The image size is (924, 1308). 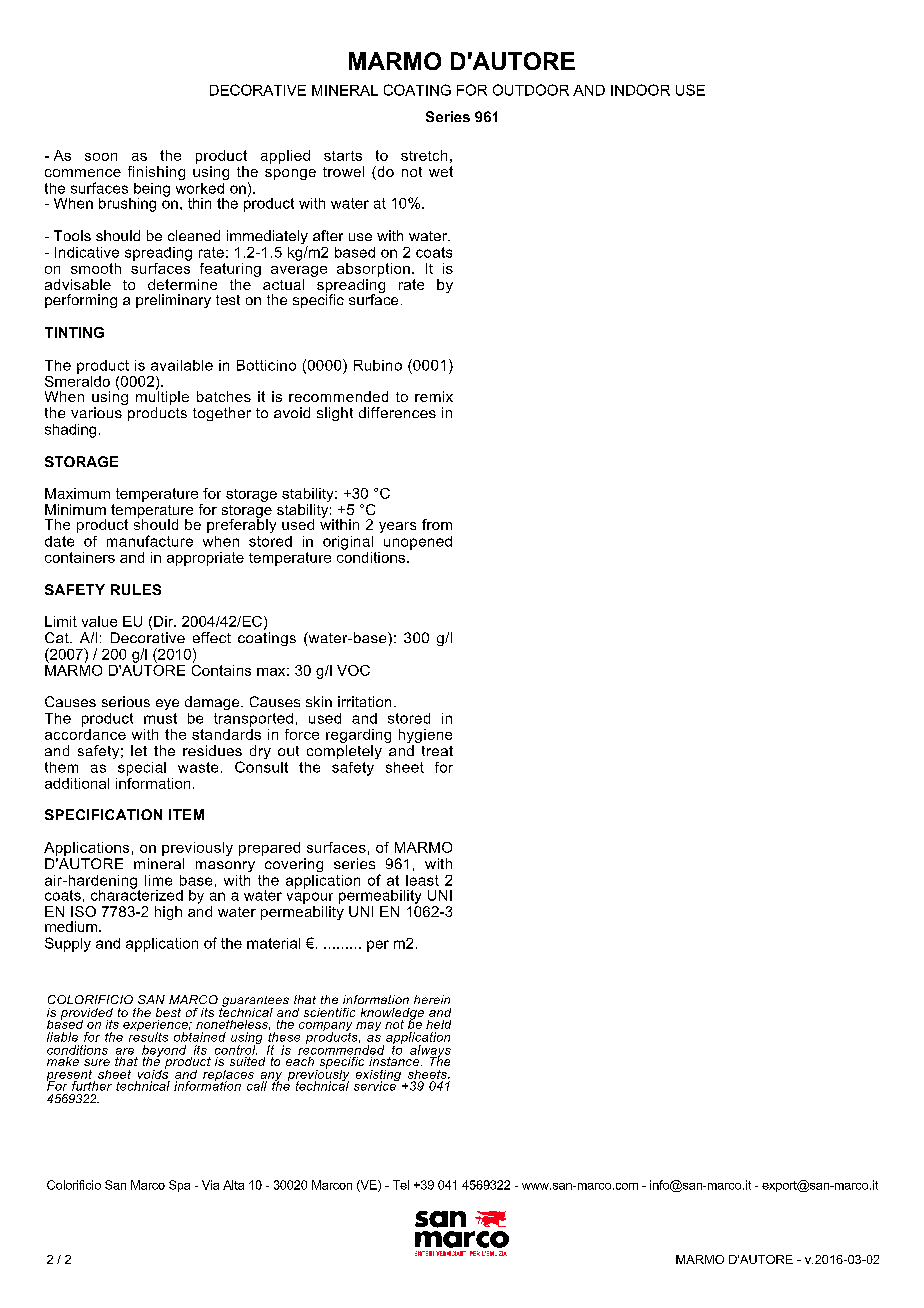 I want to click on Rubino, so click(x=378, y=365).
